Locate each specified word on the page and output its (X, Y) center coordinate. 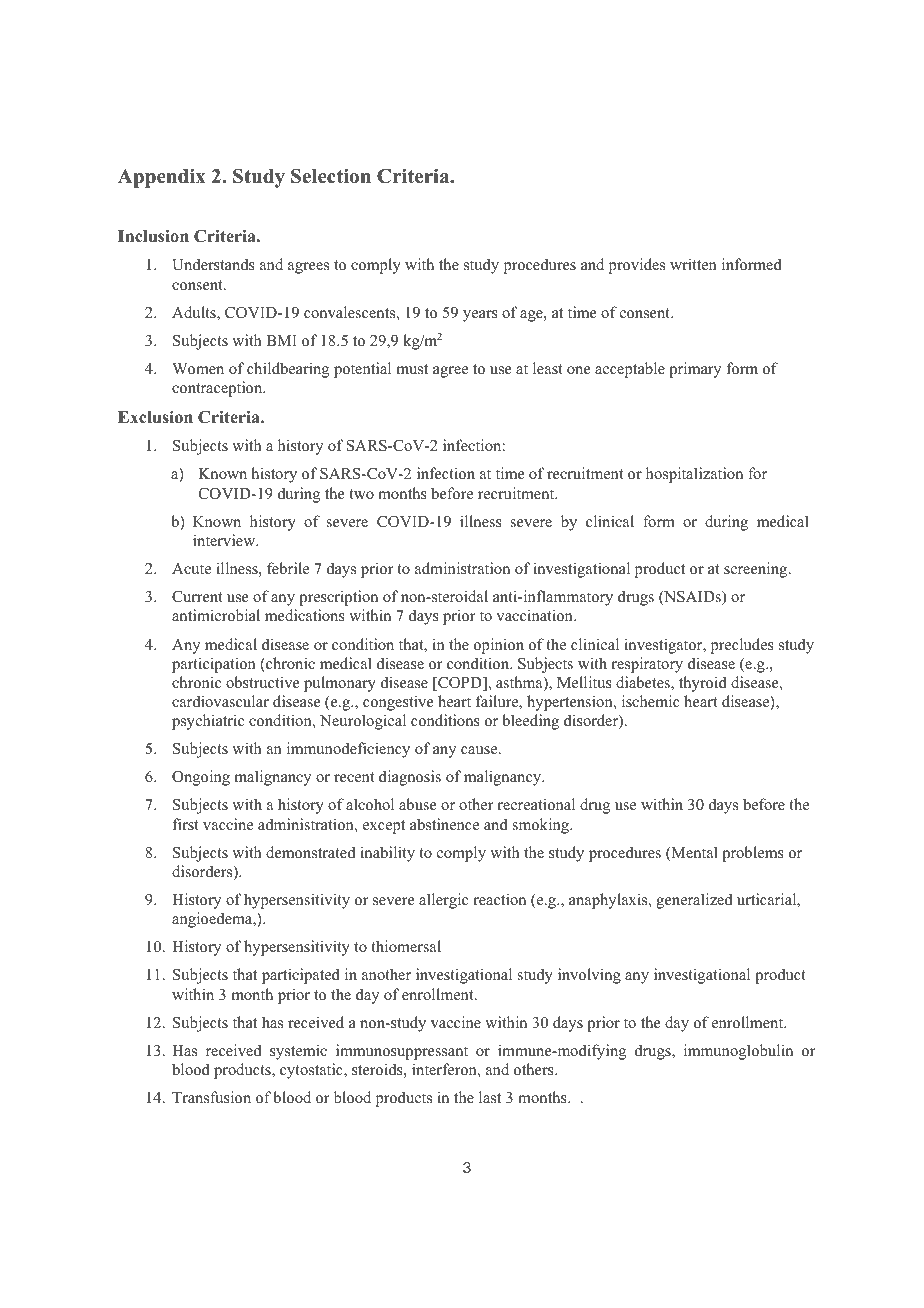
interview (225, 540)
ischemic (651, 701)
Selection (331, 176)
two (362, 494)
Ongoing (201, 778)
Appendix (162, 178)
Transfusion (211, 1097)
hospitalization (694, 475)
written (693, 264)
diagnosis (410, 778)
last (490, 1097)
